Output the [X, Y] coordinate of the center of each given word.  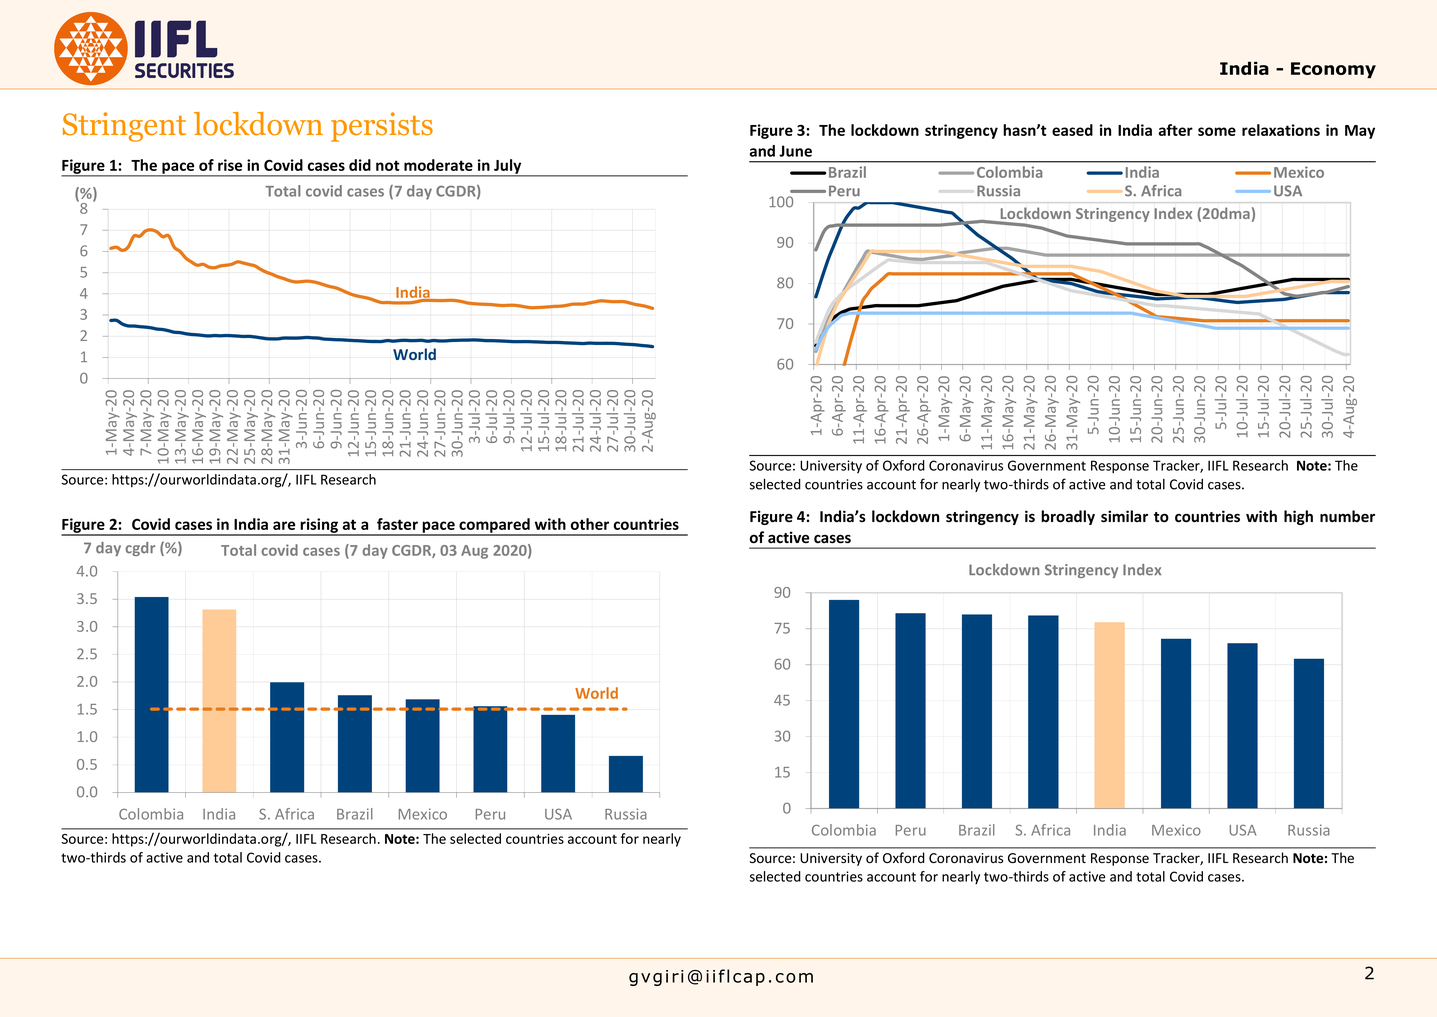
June [795, 151]
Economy [1333, 70]
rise [230, 165]
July [508, 167]
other [590, 524]
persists [382, 127]
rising [319, 526]
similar [1124, 516]
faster [397, 524]
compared [494, 526]
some [1217, 131]
